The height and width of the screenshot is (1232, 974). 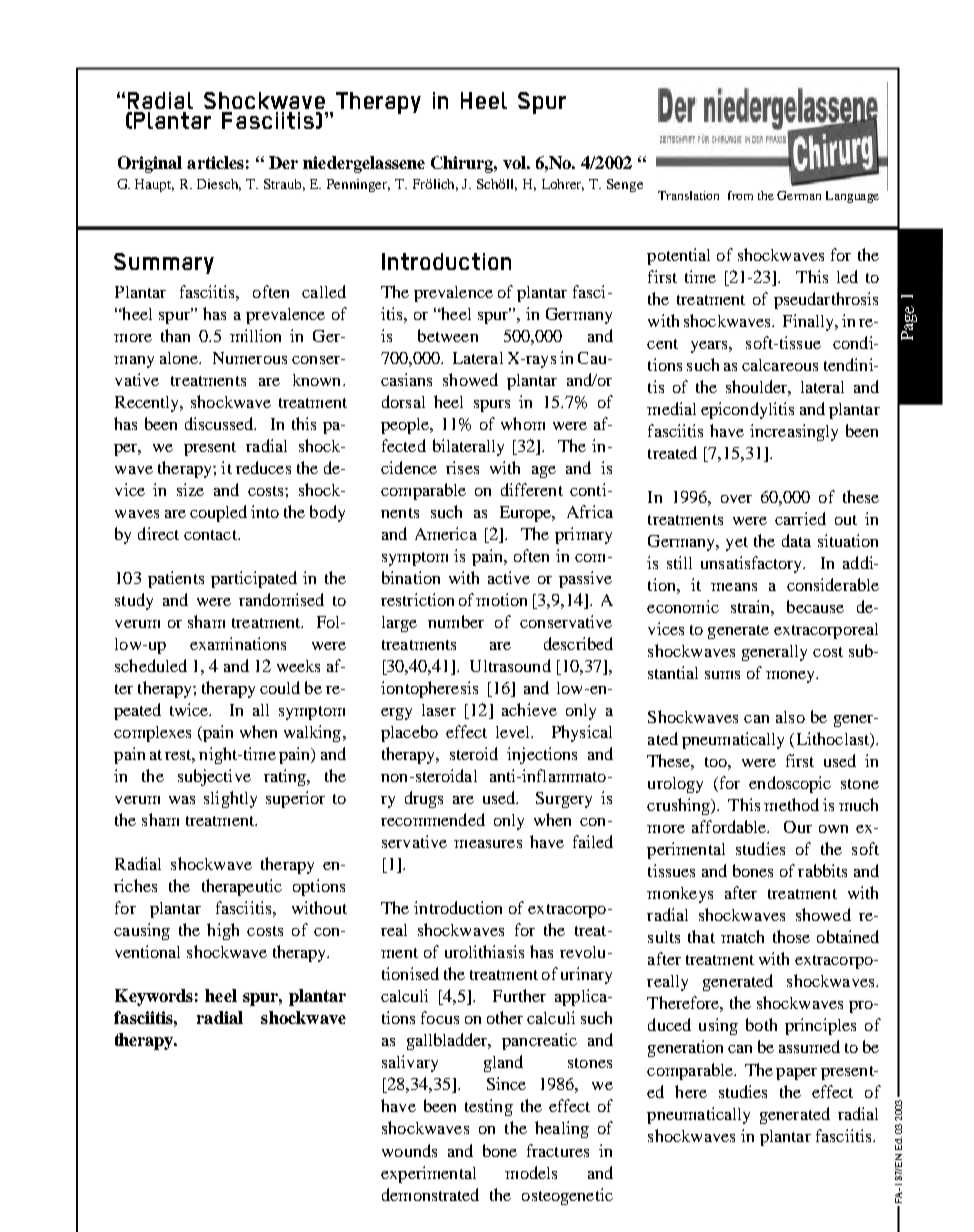 What do you see at coordinates (176, 579) in the screenshot?
I see `patients` at bounding box center [176, 579].
